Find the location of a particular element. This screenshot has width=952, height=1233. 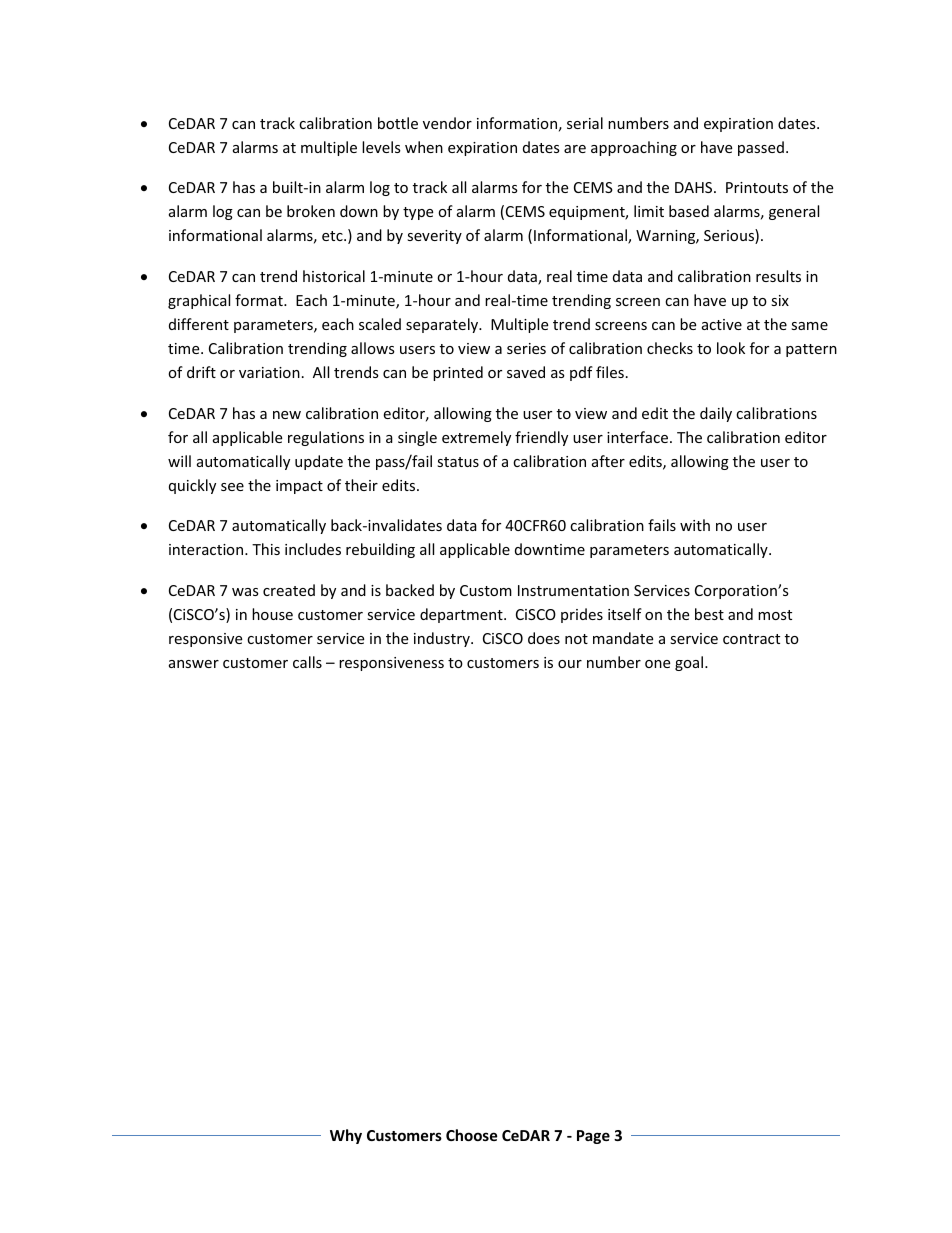

vendor is located at coordinates (447, 123).
